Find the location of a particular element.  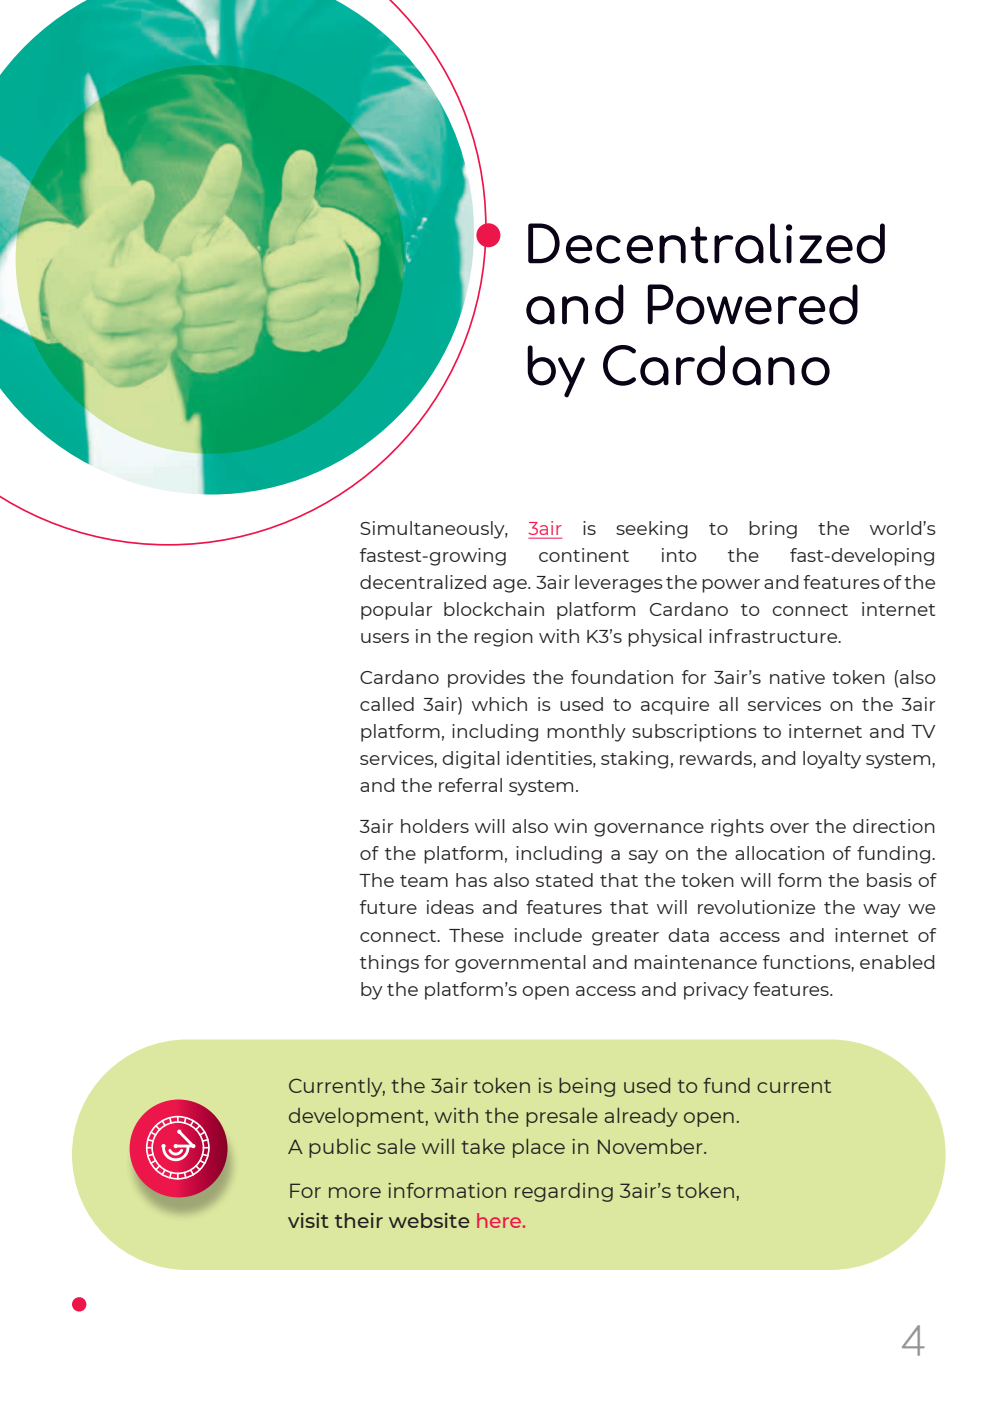

stated is located at coordinates (564, 880).
